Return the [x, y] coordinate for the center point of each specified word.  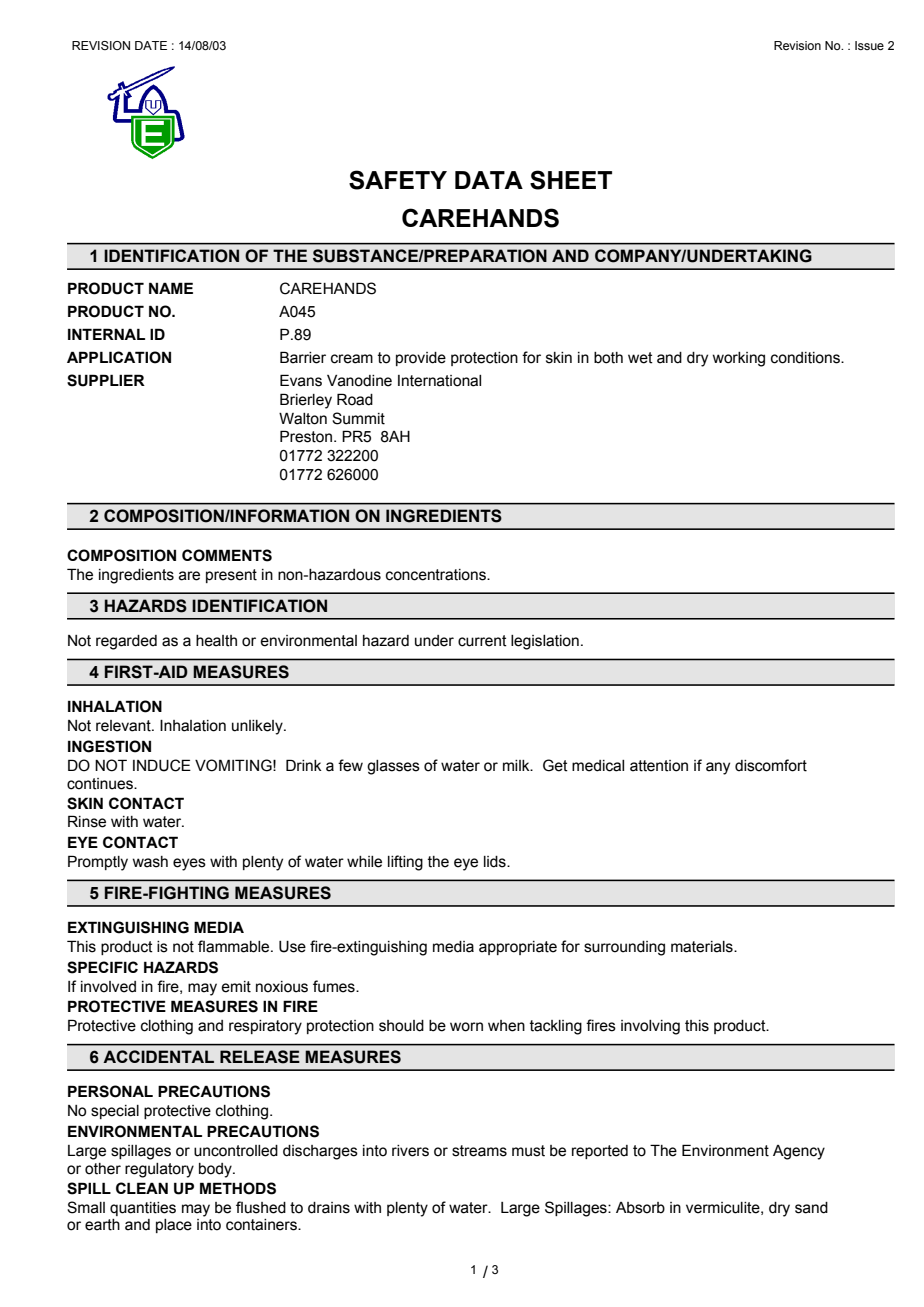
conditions [806, 358]
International [439, 381]
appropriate [518, 948]
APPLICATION [119, 357]
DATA [489, 180]
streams [479, 1151]
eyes [189, 864]
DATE [151, 45]
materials [703, 947]
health [216, 641]
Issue [869, 45]
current [482, 641]
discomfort [771, 765]
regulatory [159, 1170]
